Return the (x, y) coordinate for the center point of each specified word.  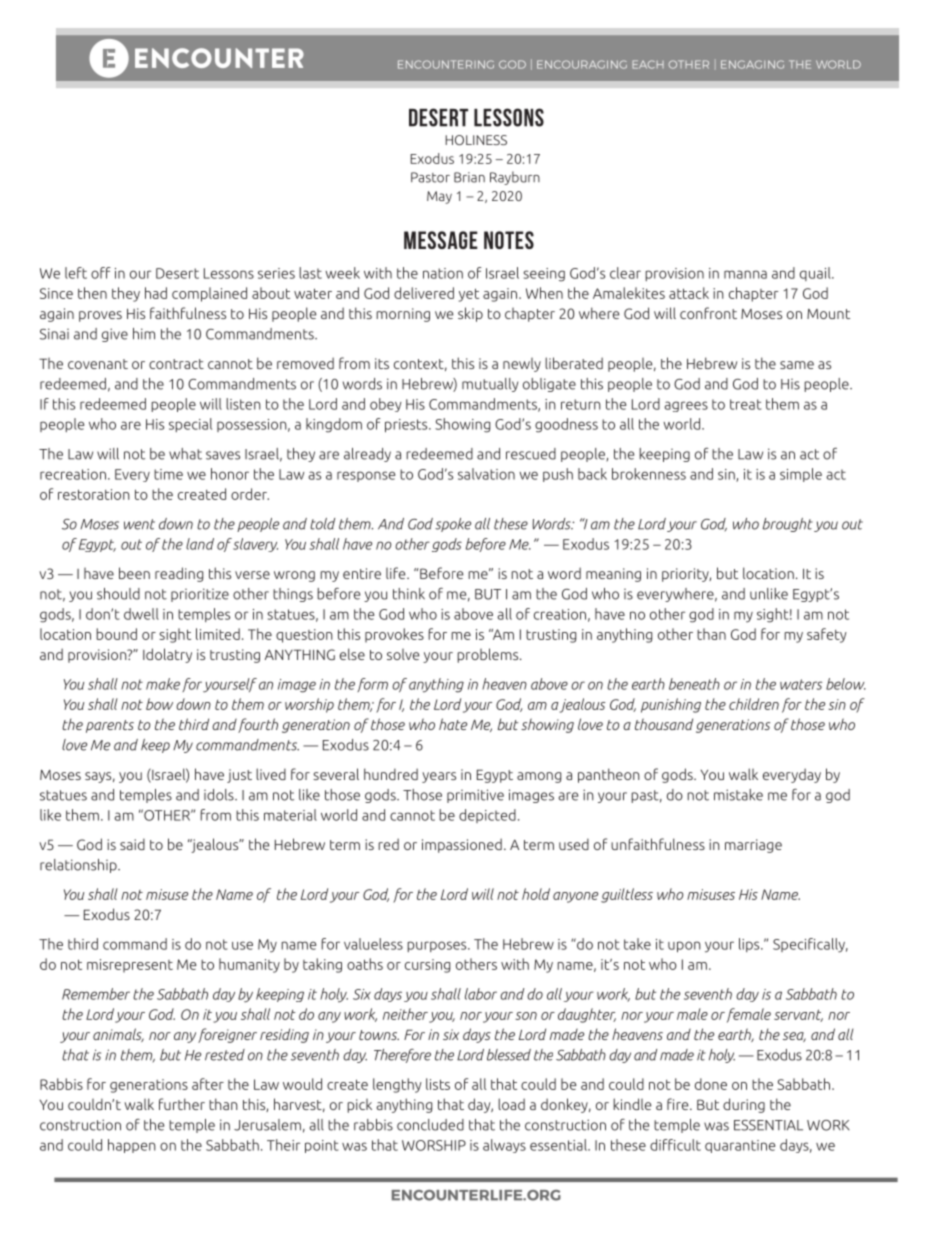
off (101, 273)
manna (745, 274)
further (182, 1104)
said (132, 844)
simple (801, 475)
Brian (469, 177)
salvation (486, 474)
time (168, 474)
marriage (753, 846)
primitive (475, 796)
